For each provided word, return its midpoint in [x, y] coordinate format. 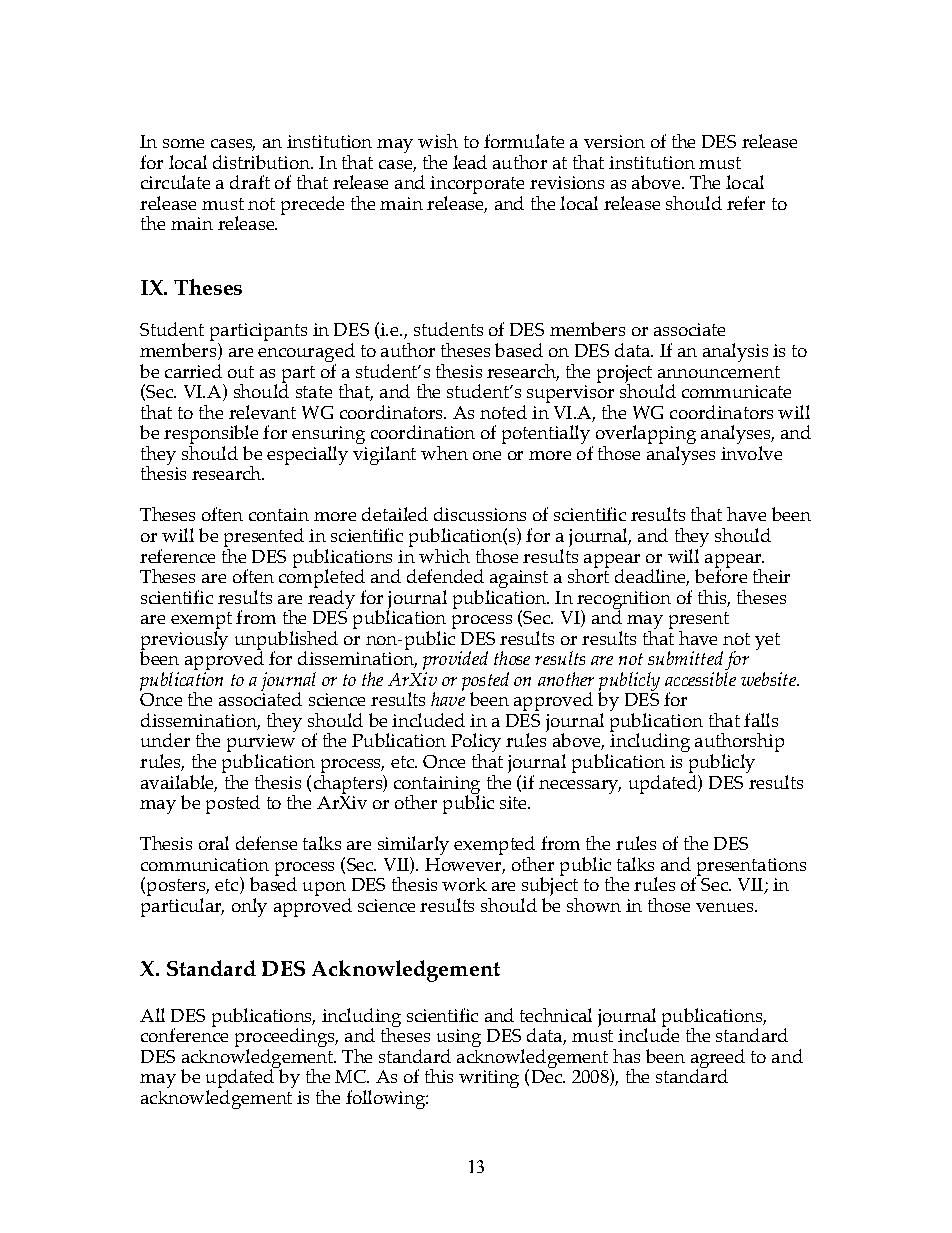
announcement [719, 372]
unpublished [286, 641]
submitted [685, 658]
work [464, 884]
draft [250, 182]
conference [184, 1034]
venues [726, 907]
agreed [718, 1059]
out [241, 372]
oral [214, 843]
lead [470, 162]
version [614, 141]
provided [455, 662]
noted [503, 412]
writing [489, 1079]
